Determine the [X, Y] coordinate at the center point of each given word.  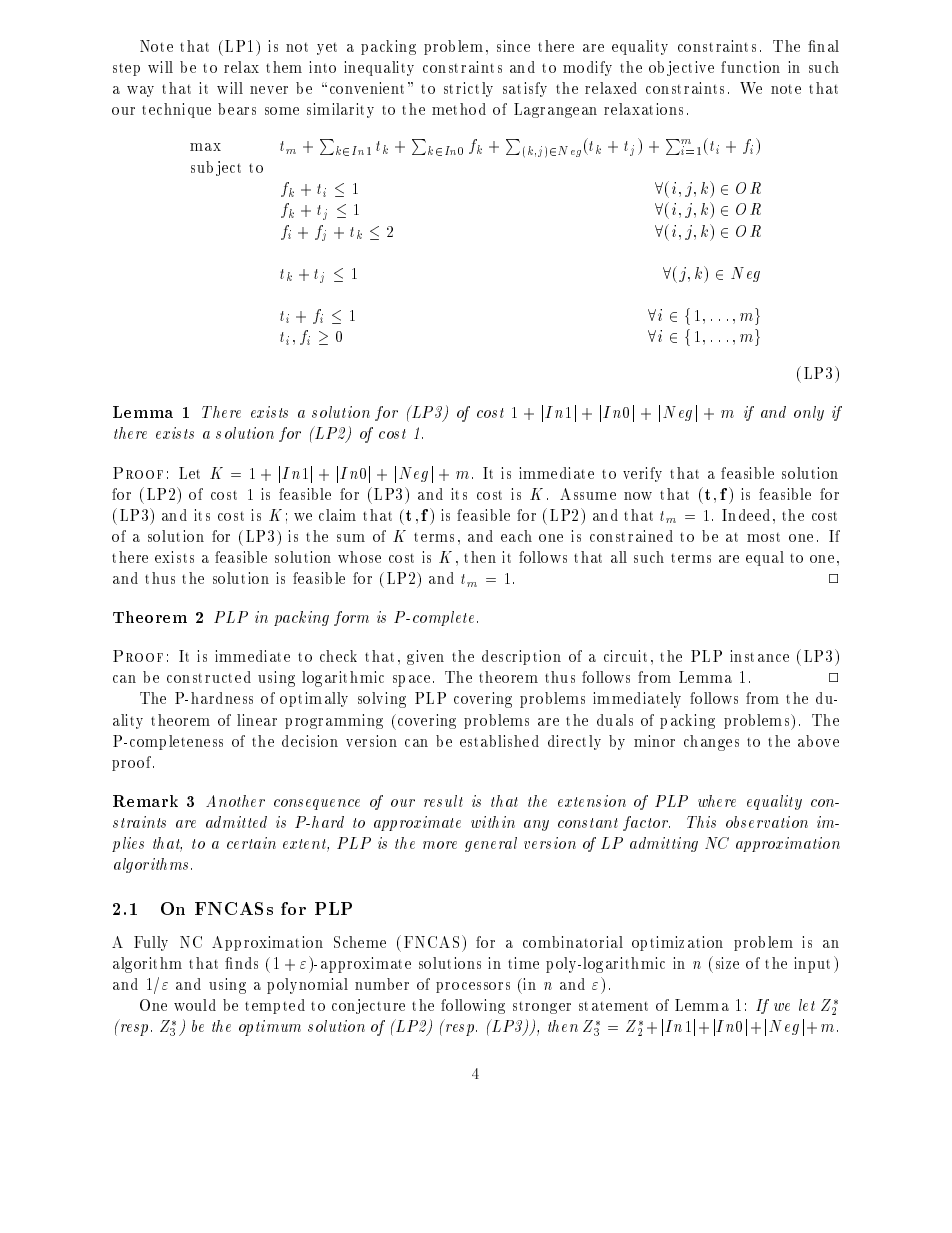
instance [759, 656]
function [750, 67]
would [195, 1005]
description [521, 657]
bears [237, 109]
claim [337, 515]
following [473, 1006]
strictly [468, 89]
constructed [209, 677]
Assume [588, 494]
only [809, 413]
